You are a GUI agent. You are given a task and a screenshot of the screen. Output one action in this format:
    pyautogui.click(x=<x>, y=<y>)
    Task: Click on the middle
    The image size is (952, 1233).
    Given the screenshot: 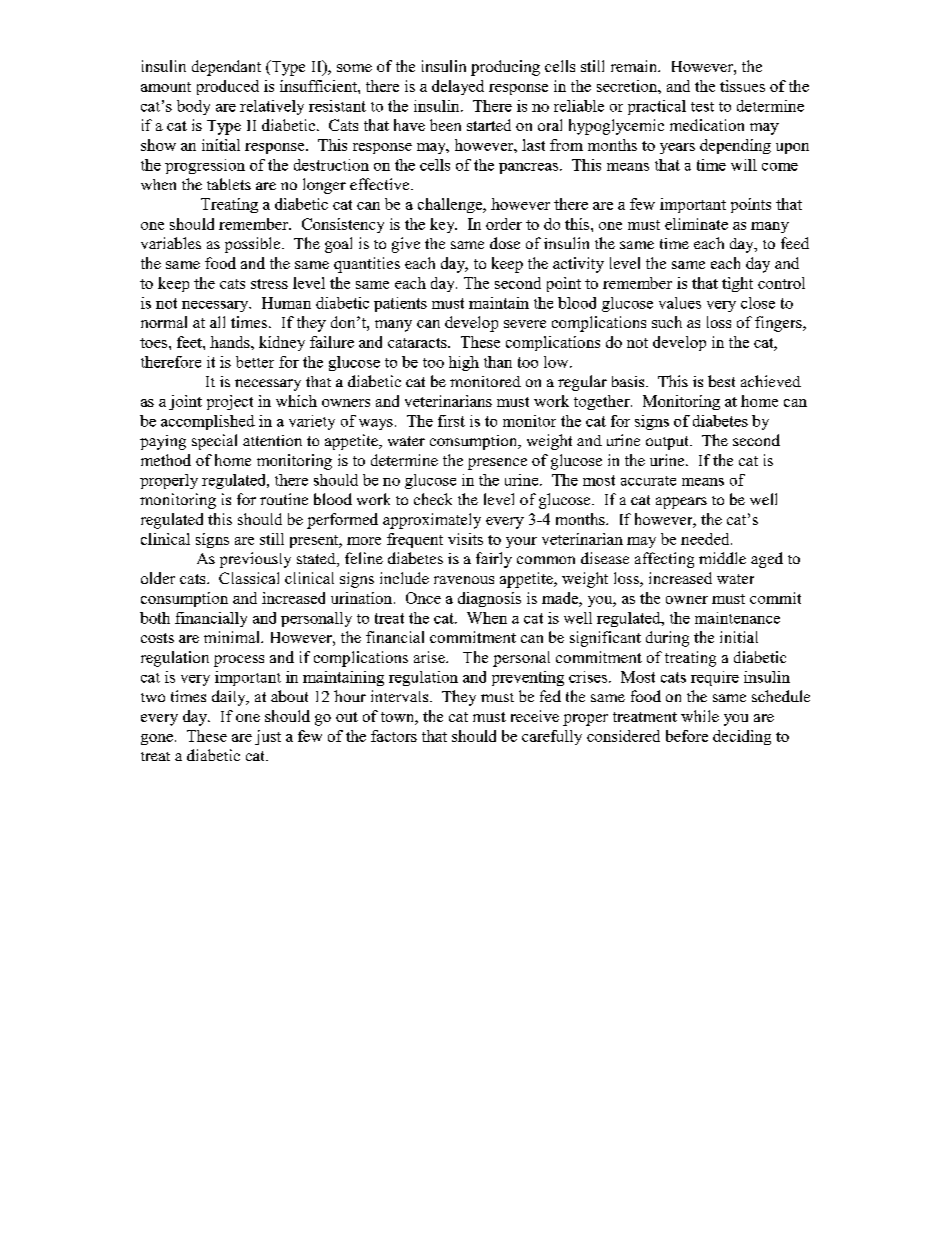 What is the action you would take?
    pyautogui.click(x=722, y=558)
